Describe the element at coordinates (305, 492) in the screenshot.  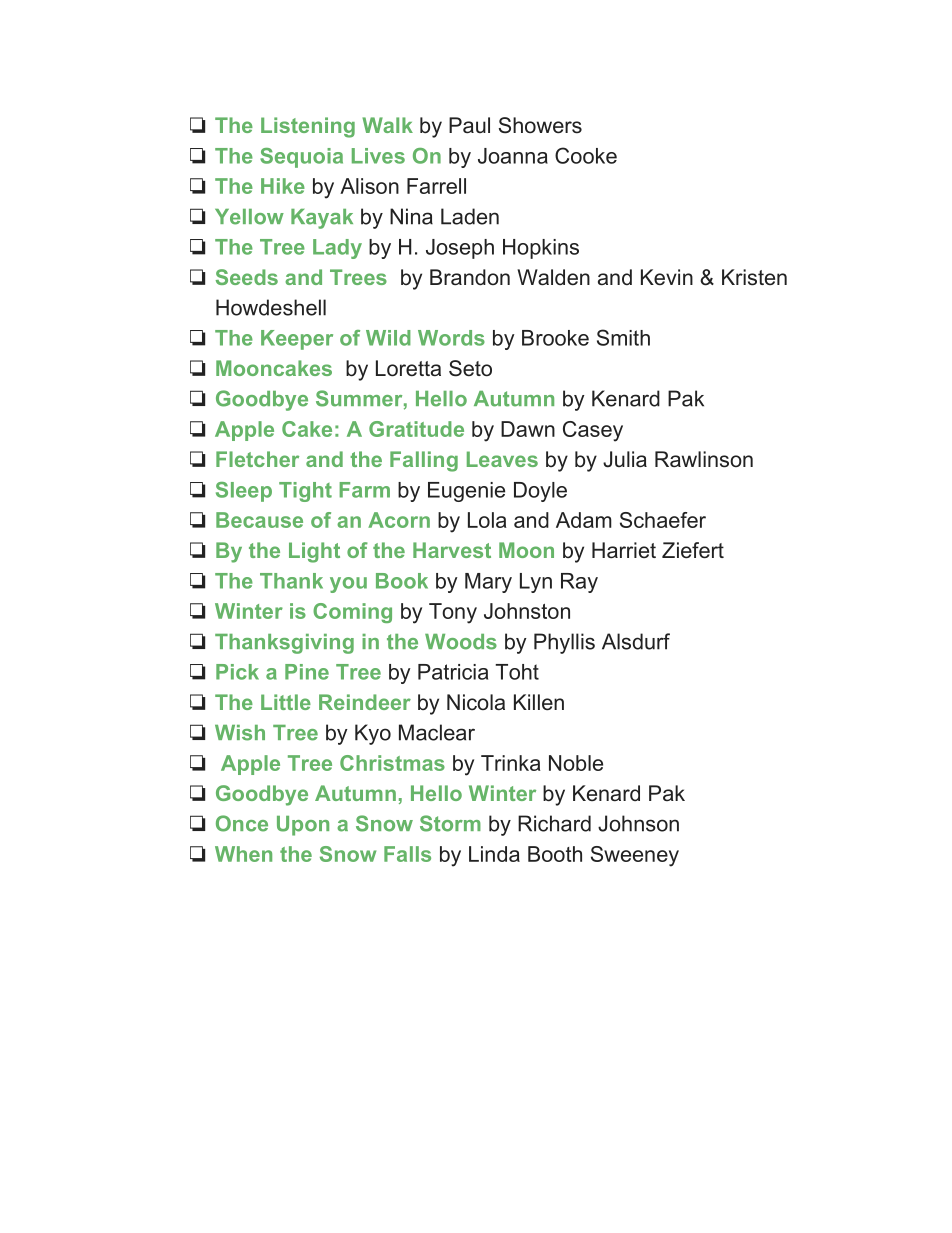
I see `Tight` at that location.
